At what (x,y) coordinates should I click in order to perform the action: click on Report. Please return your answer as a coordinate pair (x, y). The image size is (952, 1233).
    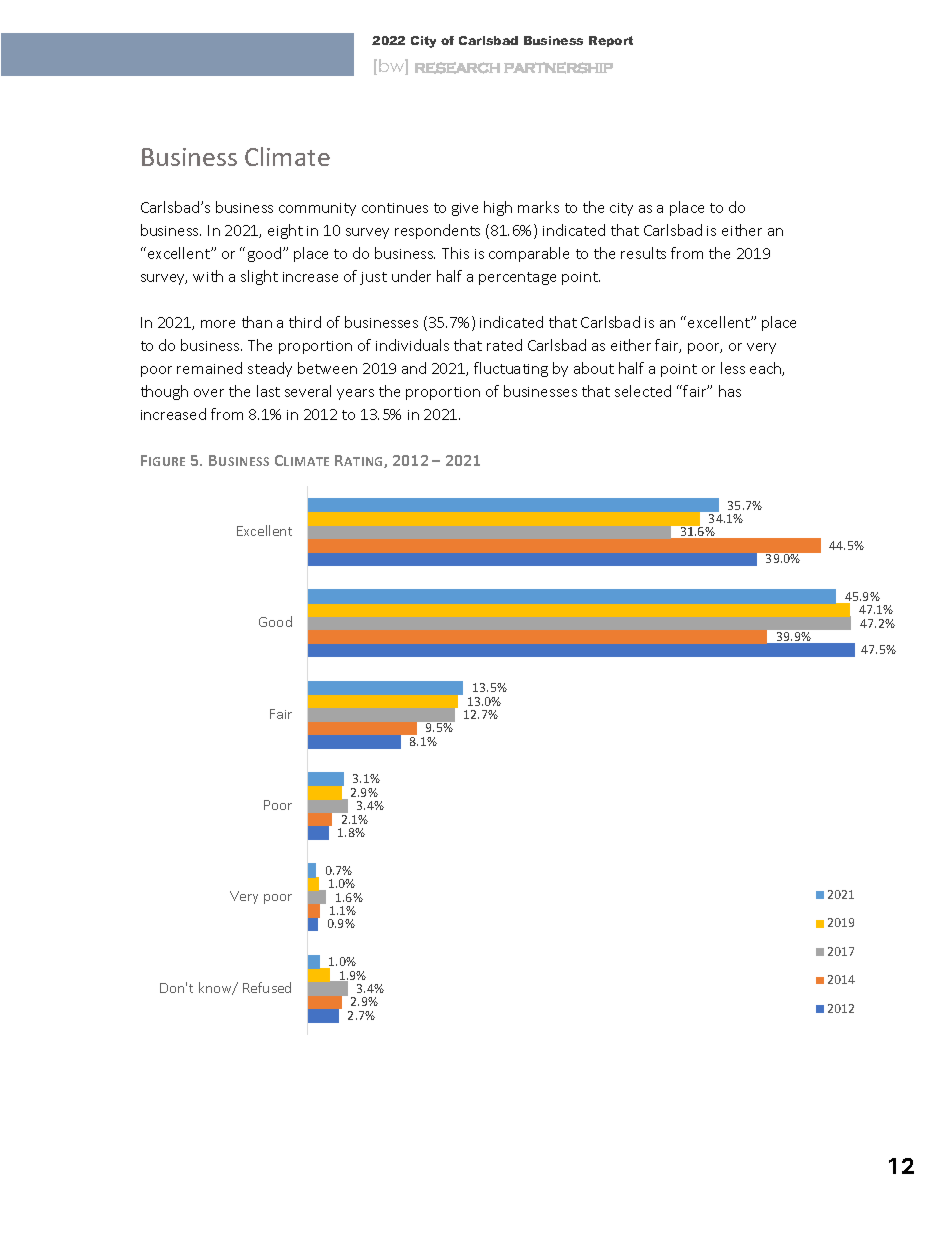
    Looking at the image, I should click on (611, 41).
